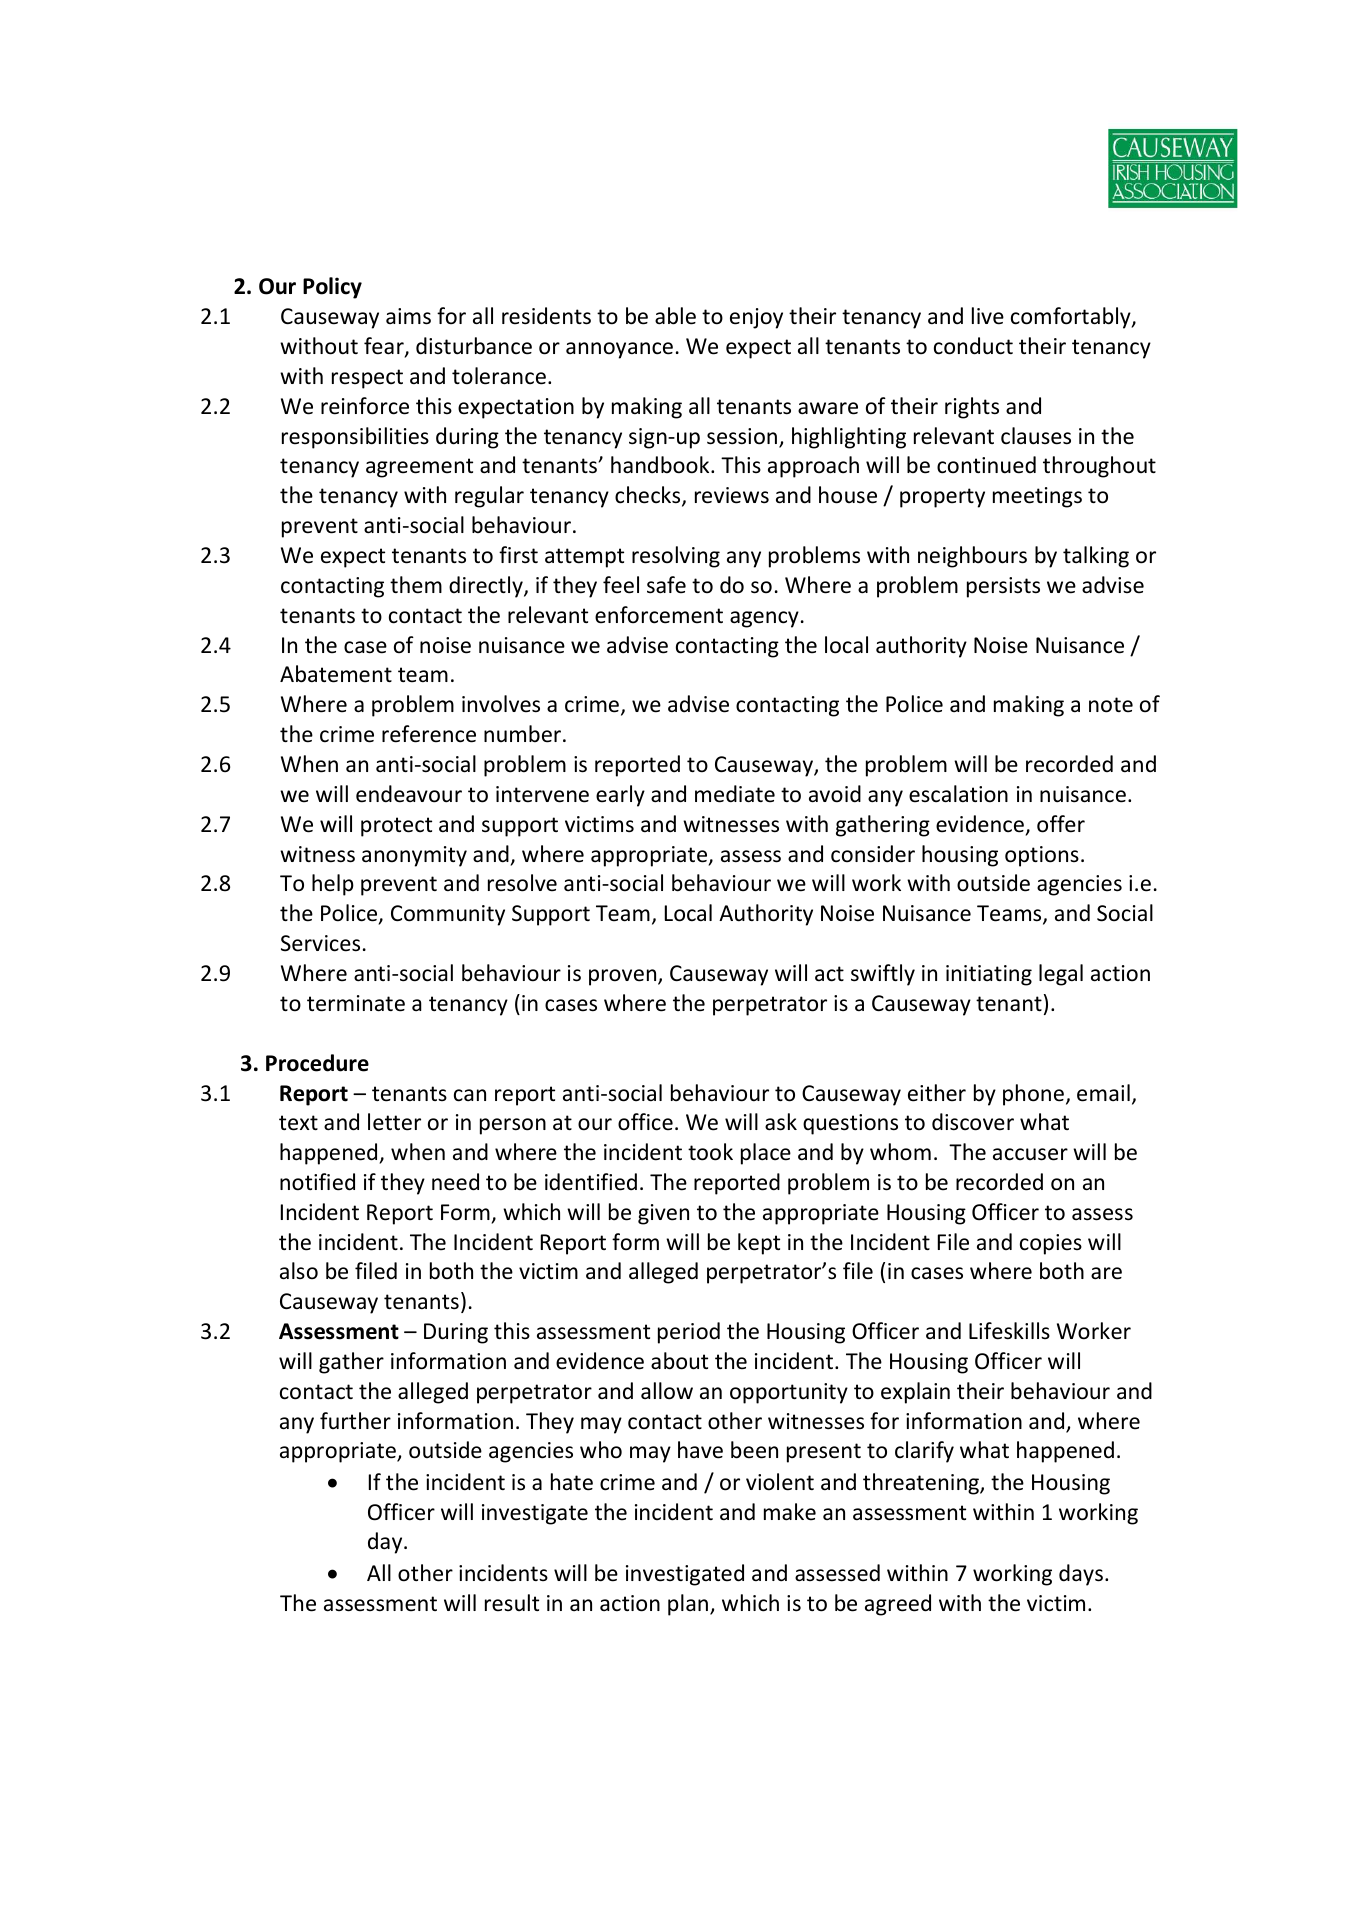 The height and width of the image is (1923, 1360). Describe the element at coordinates (512, 1603) in the image. I see `result` at that location.
